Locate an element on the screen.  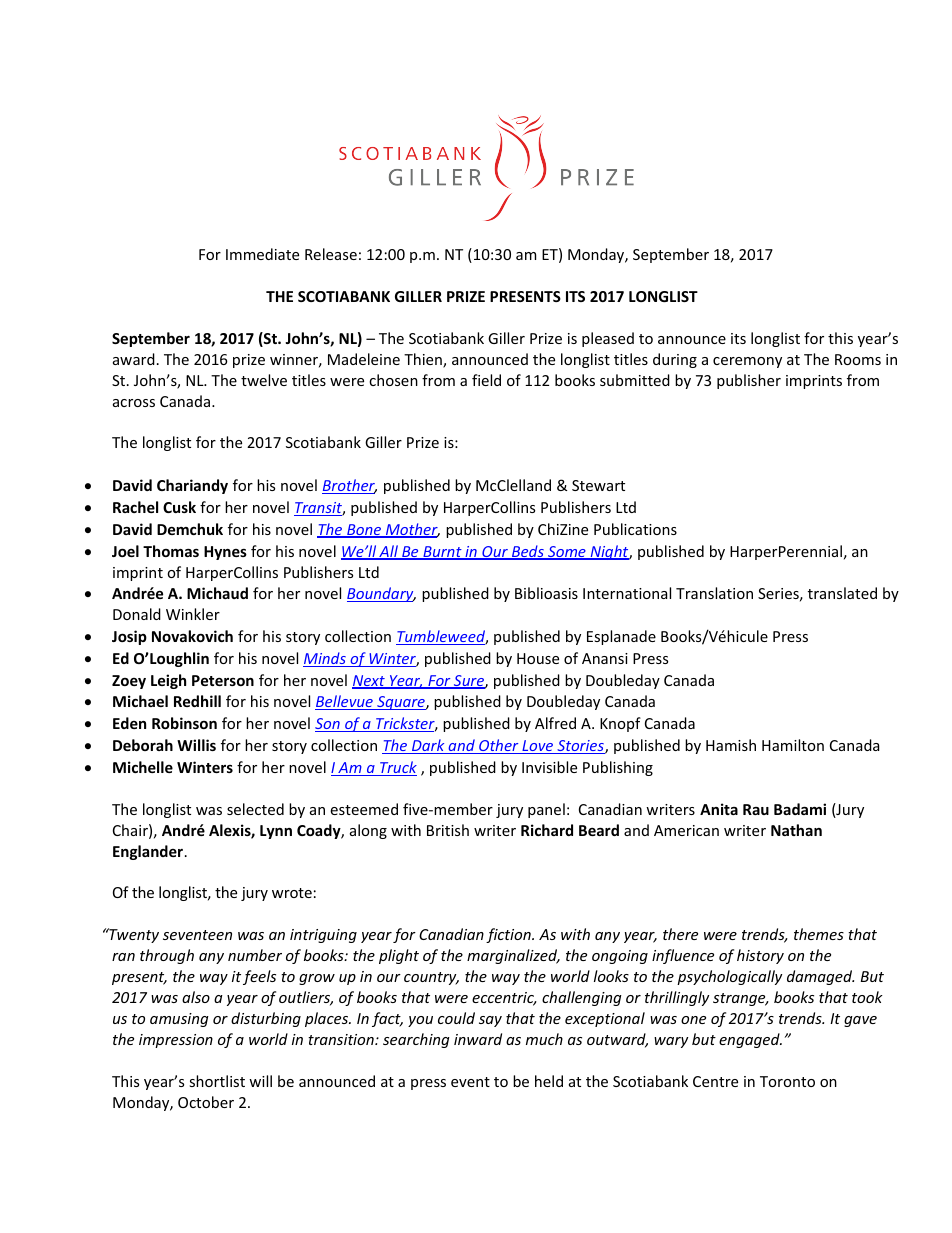
Peterson is located at coordinates (223, 680).
